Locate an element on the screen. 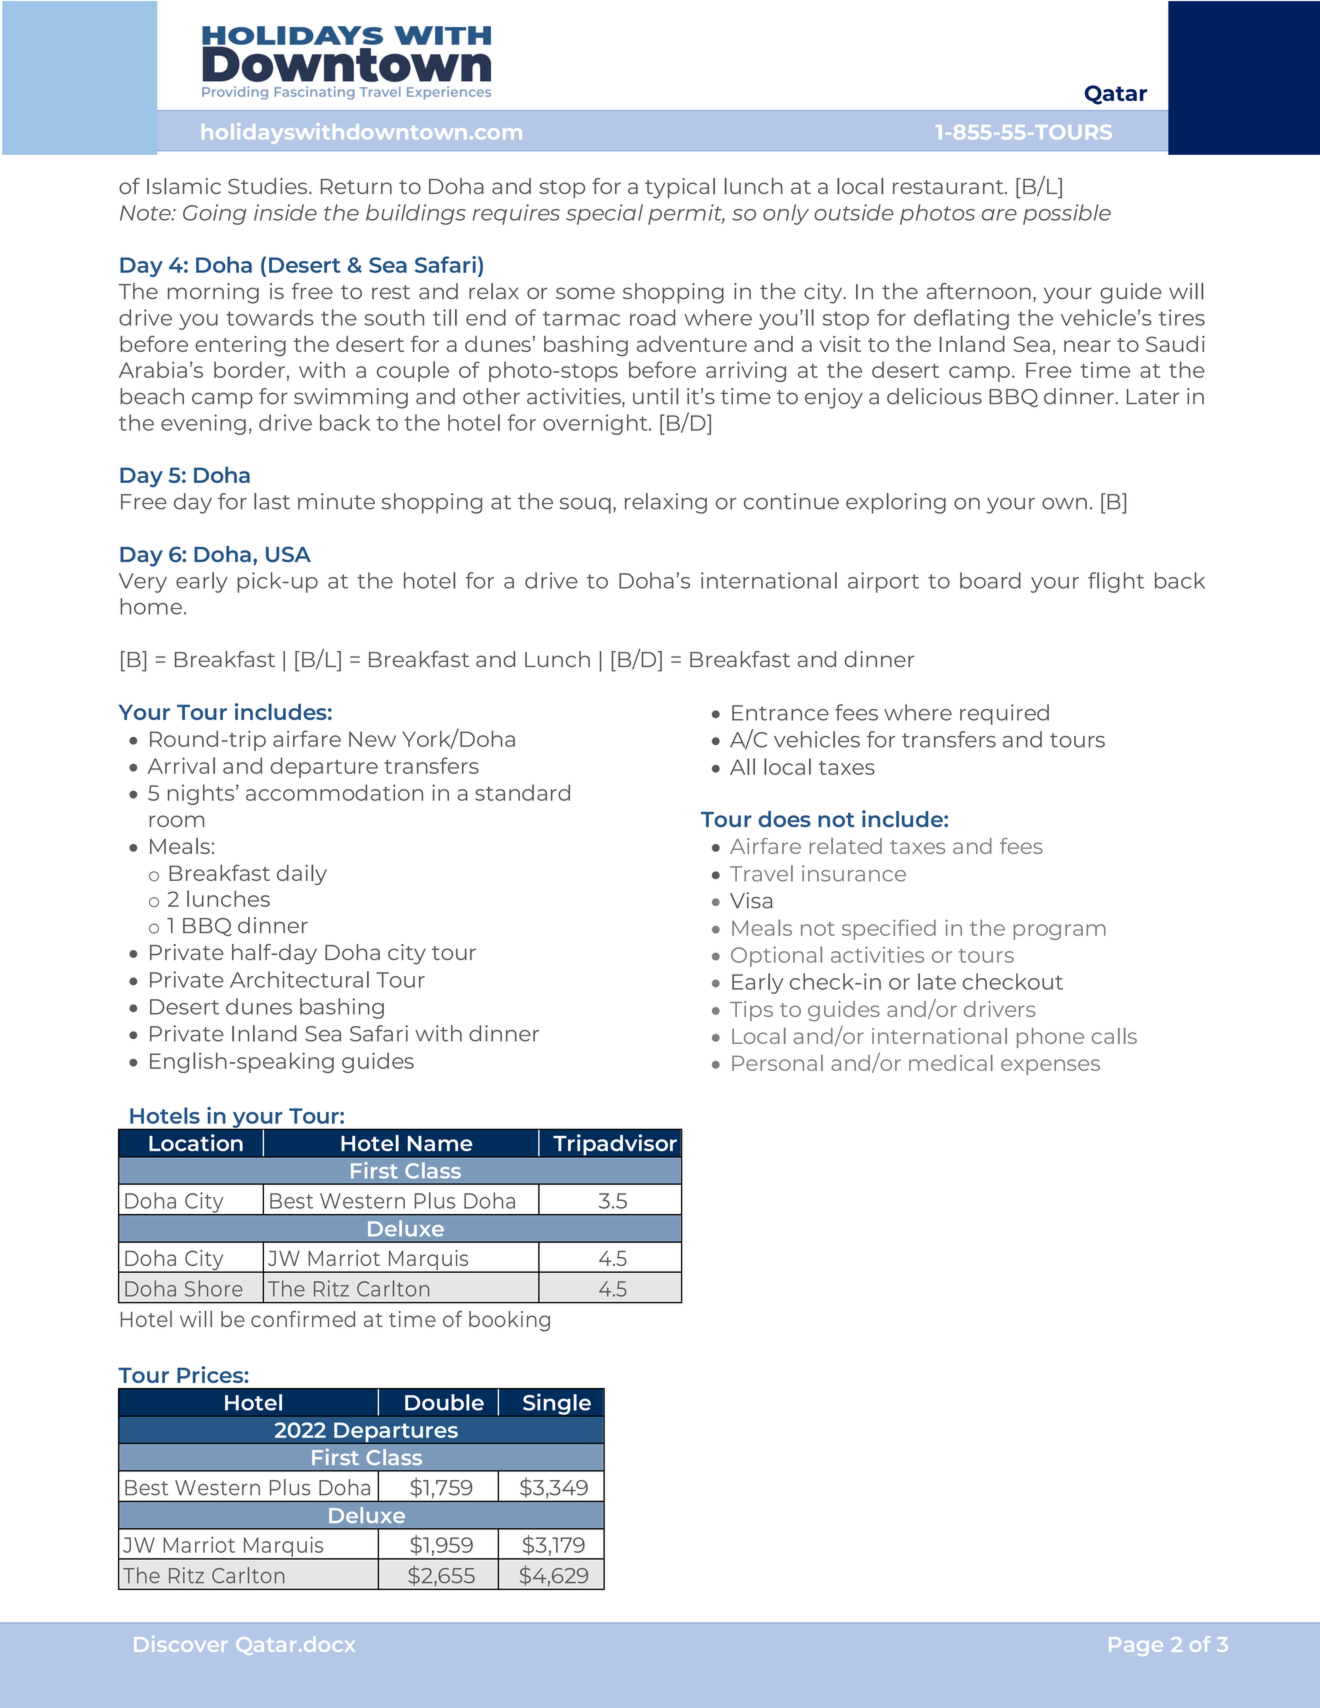 The width and height of the screenshot is (1320, 1708). Tips is located at coordinates (751, 1011).
